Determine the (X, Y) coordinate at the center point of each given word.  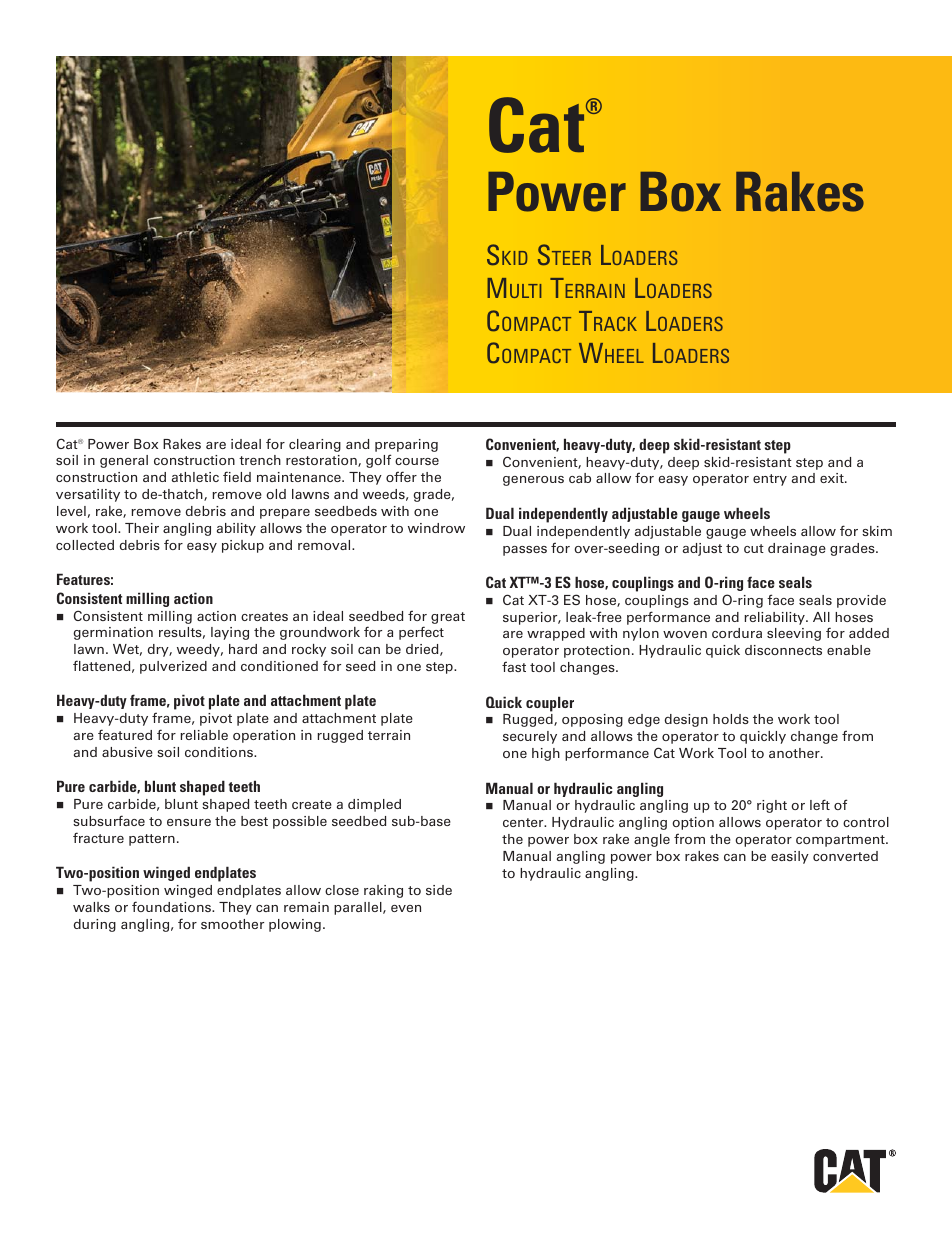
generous (533, 481)
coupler (550, 704)
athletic (195, 477)
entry (770, 480)
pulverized (173, 667)
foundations (172, 906)
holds (731, 719)
